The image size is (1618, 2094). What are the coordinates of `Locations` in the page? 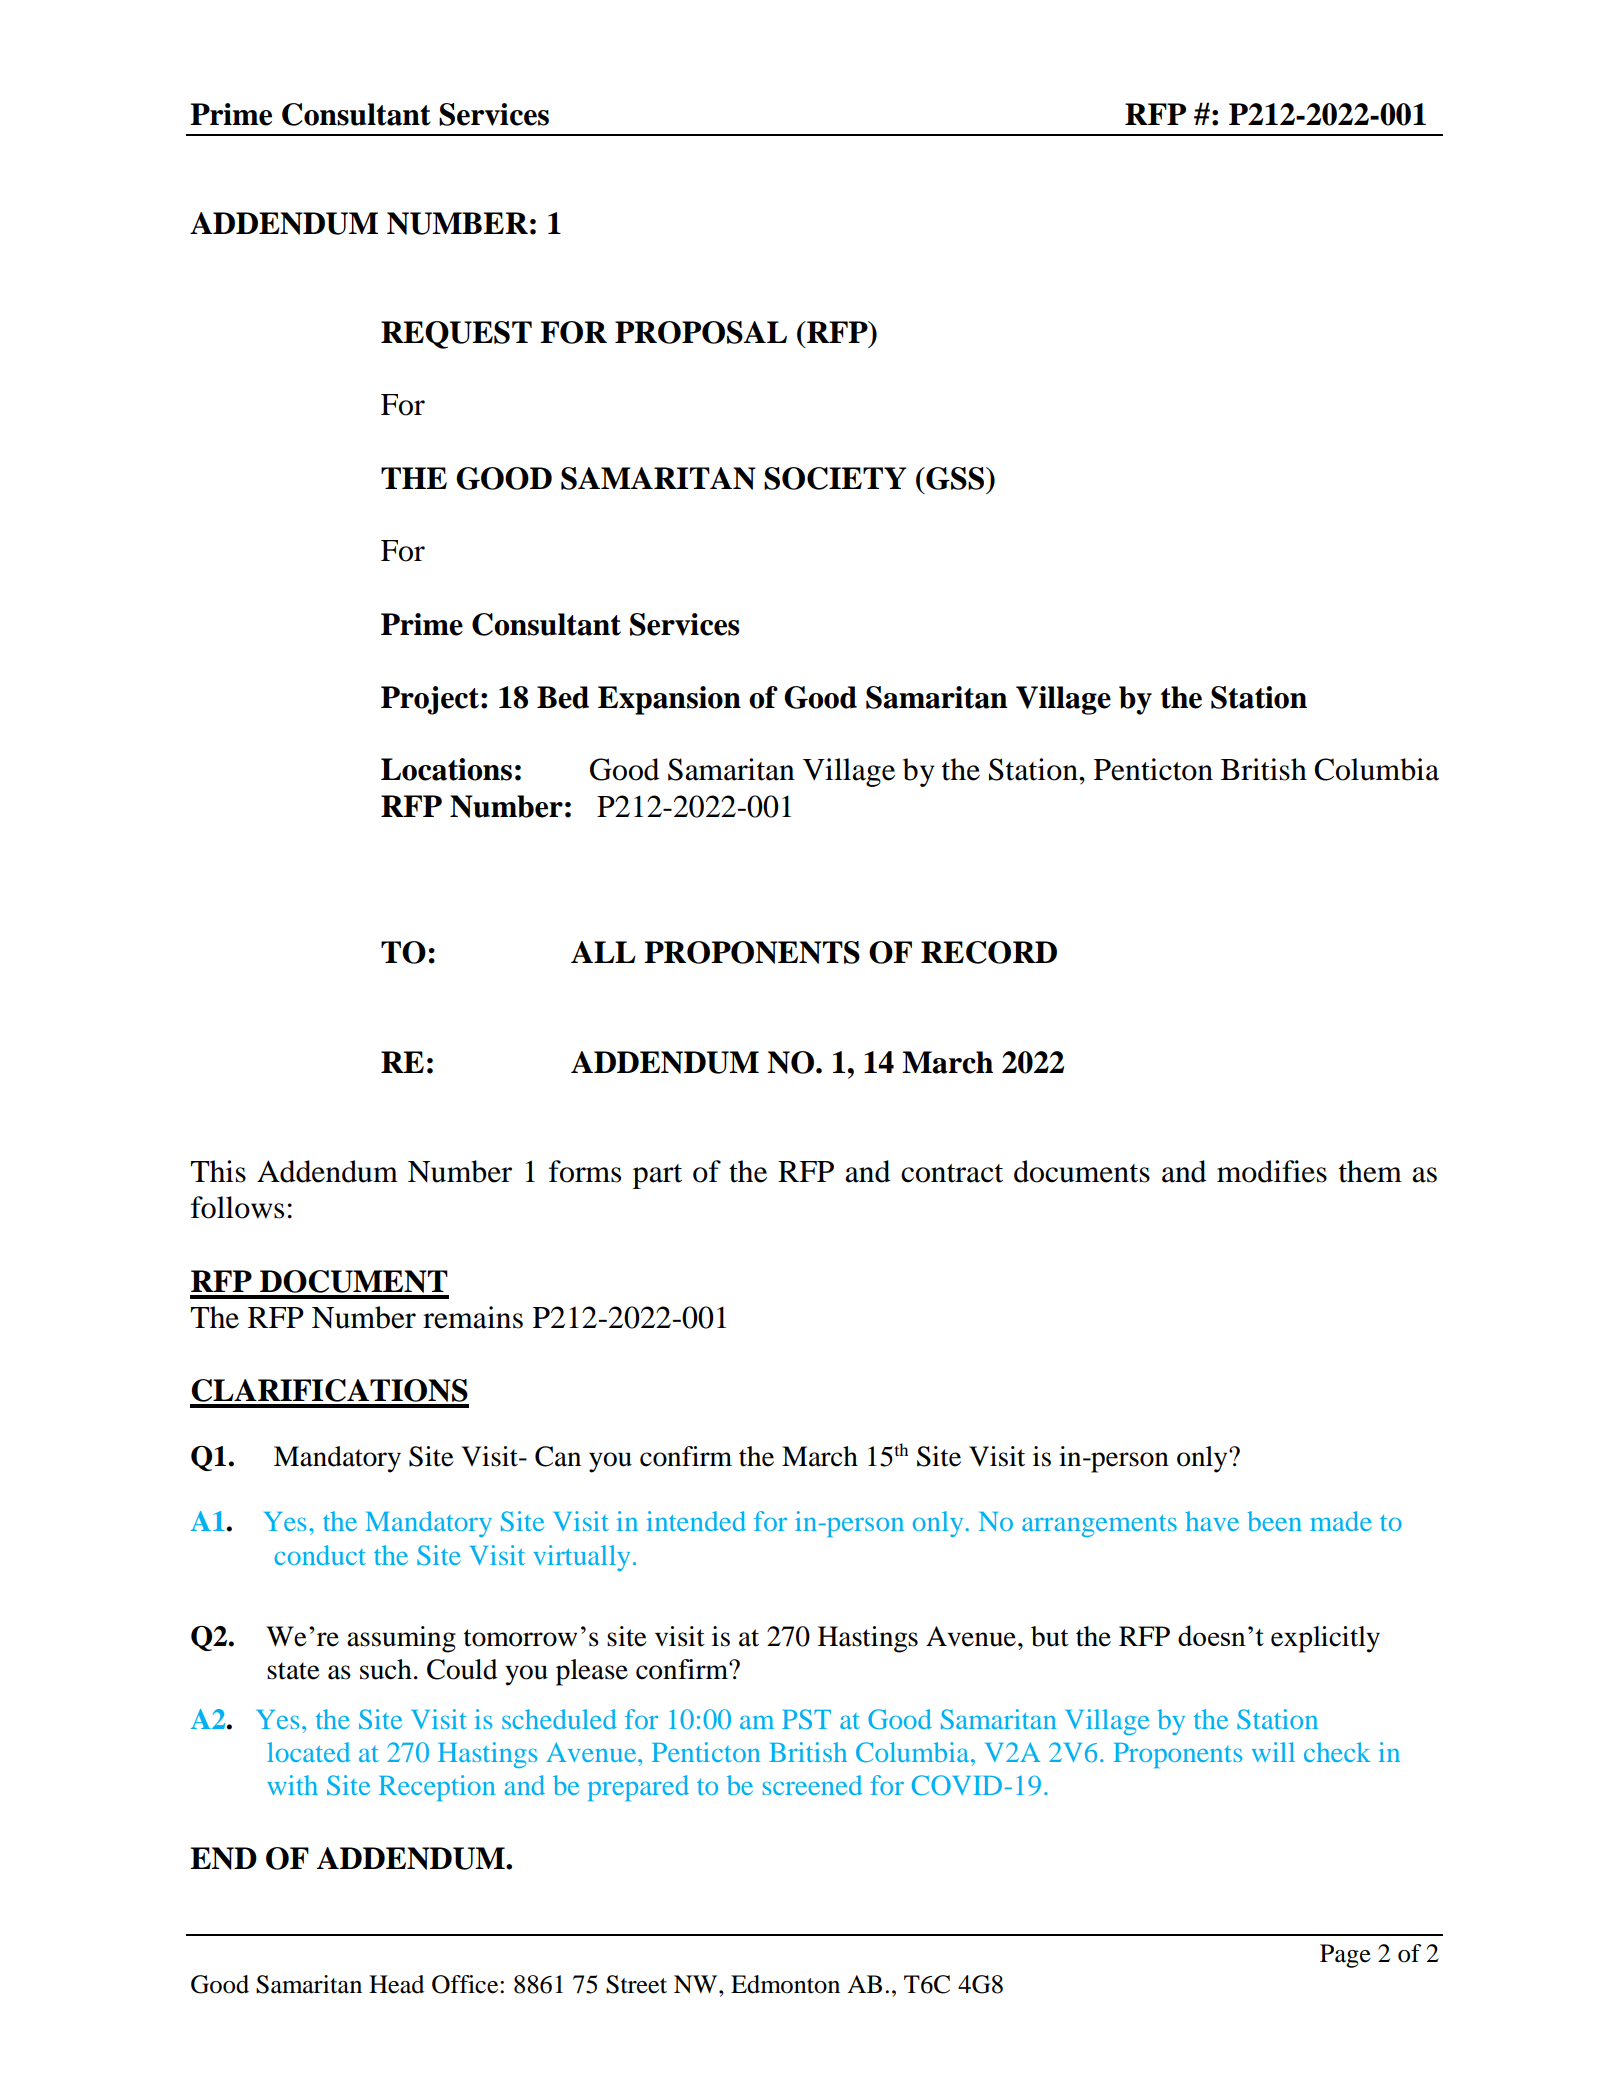 It's located at (446, 769).
